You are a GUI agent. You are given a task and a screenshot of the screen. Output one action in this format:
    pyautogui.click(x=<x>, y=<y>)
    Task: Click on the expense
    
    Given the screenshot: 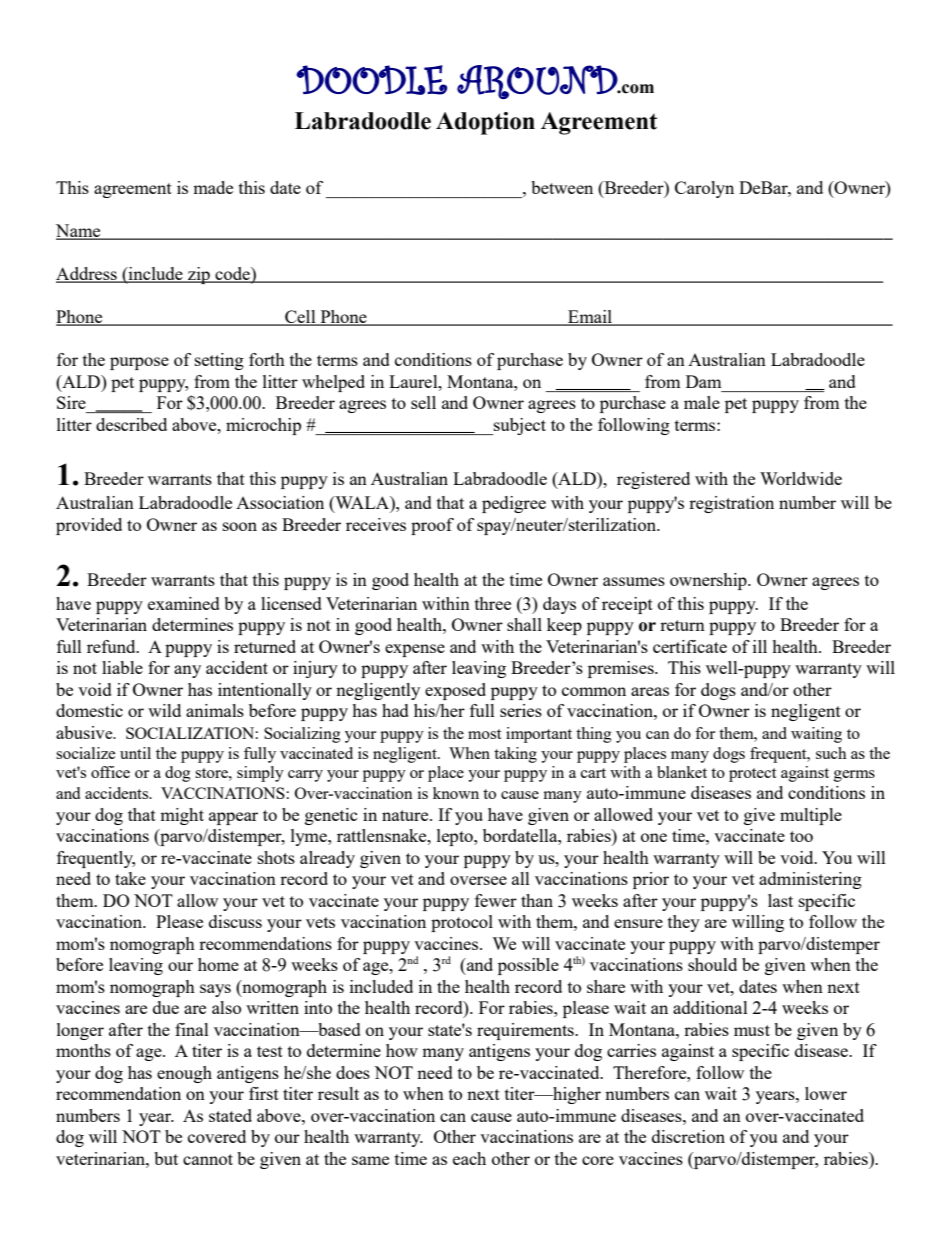 What is the action you would take?
    pyautogui.click(x=415, y=650)
